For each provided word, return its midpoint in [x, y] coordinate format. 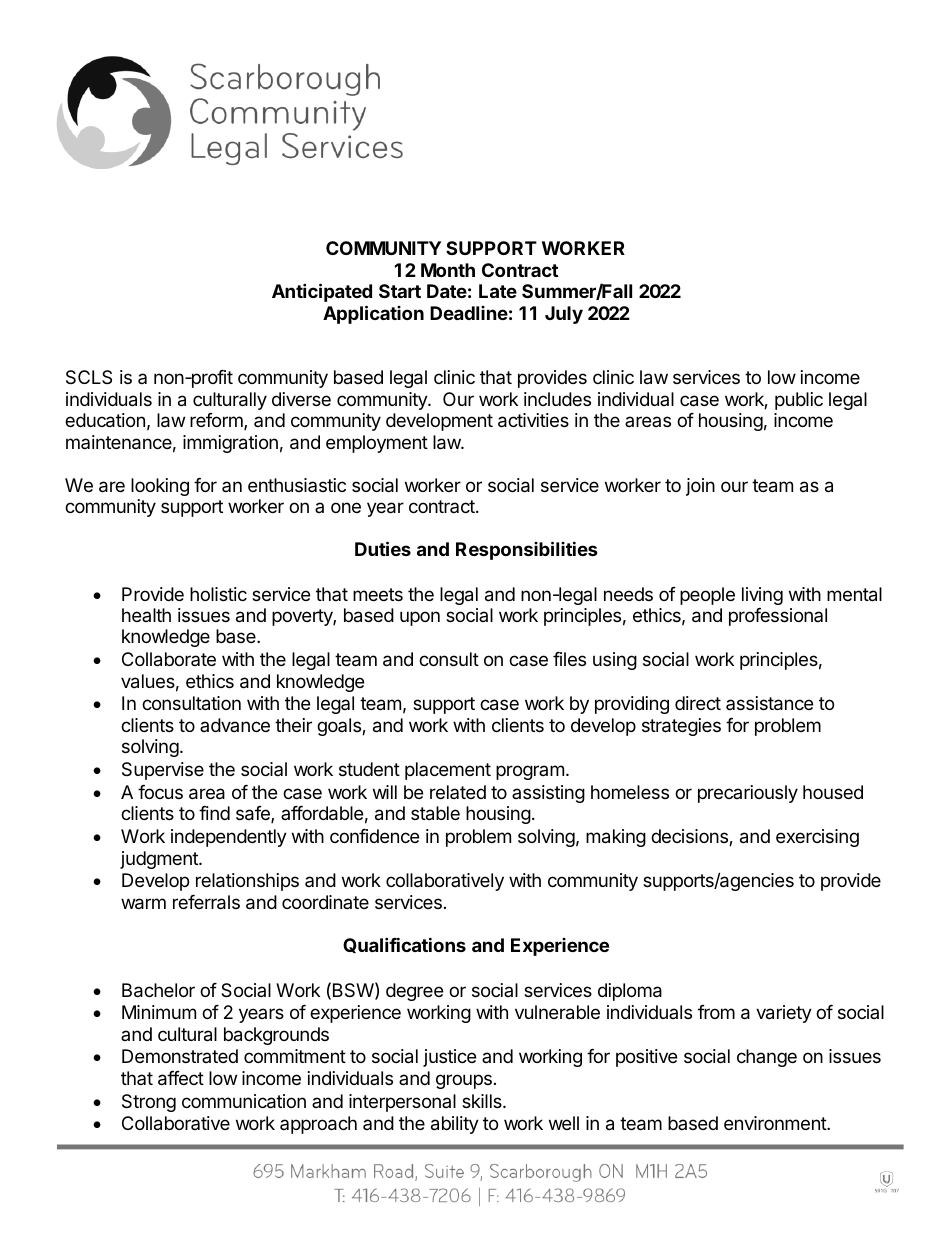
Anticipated [322, 292]
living [762, 596]
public [799, 401]
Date [447, 291]
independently [229, 838]
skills [483, 1101]
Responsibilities [527, 550]
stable [435, 813]
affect [181, 1078]
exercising [817, 838]
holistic [218, 594]
